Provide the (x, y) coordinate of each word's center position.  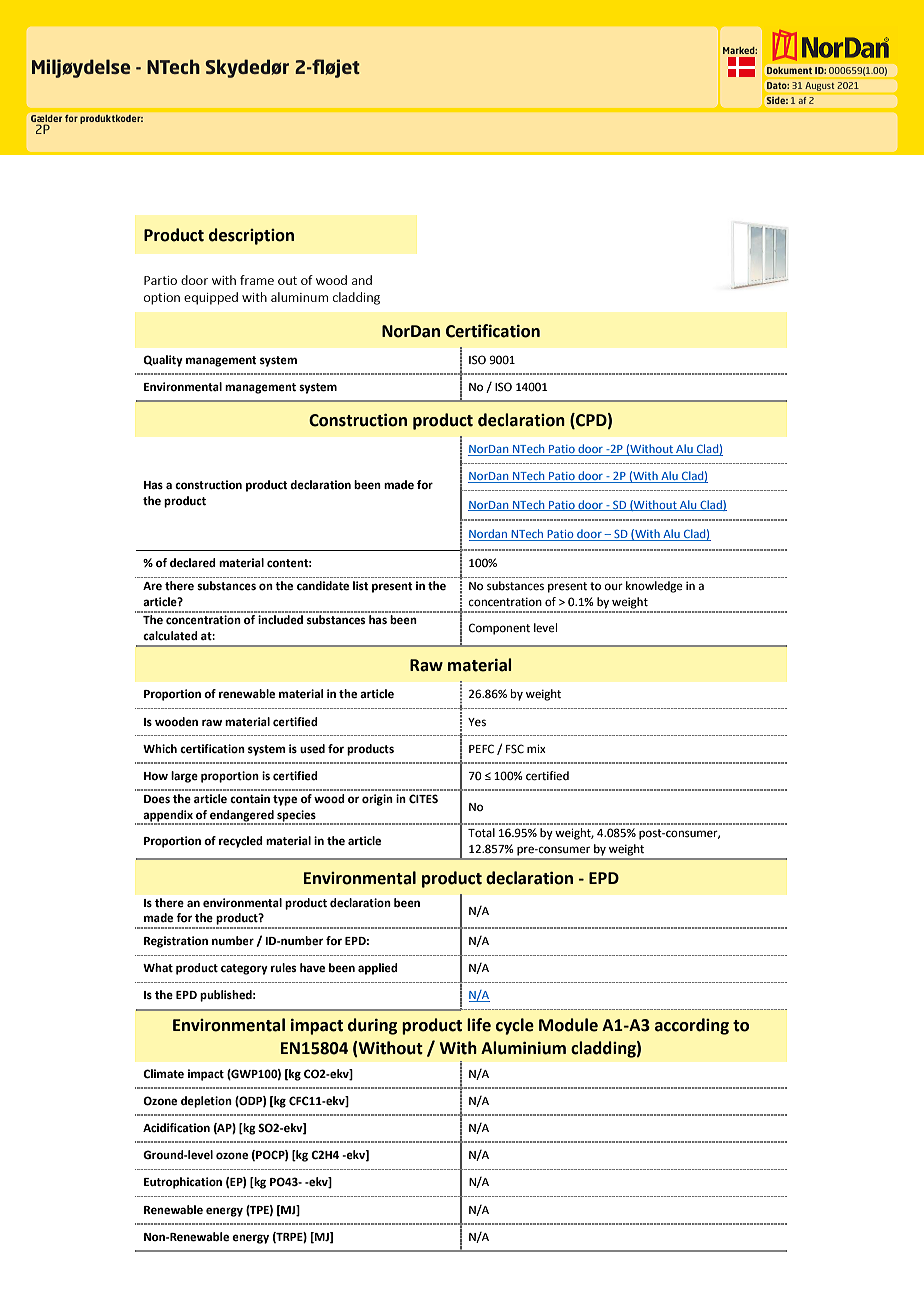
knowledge (654, 587)
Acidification (176, 1128)
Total (481, 832)
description (251, 236)
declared (193, 563)
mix (536, 748)
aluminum (299, 297)
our (613, 586)
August (820, 86)
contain (250, 799)
